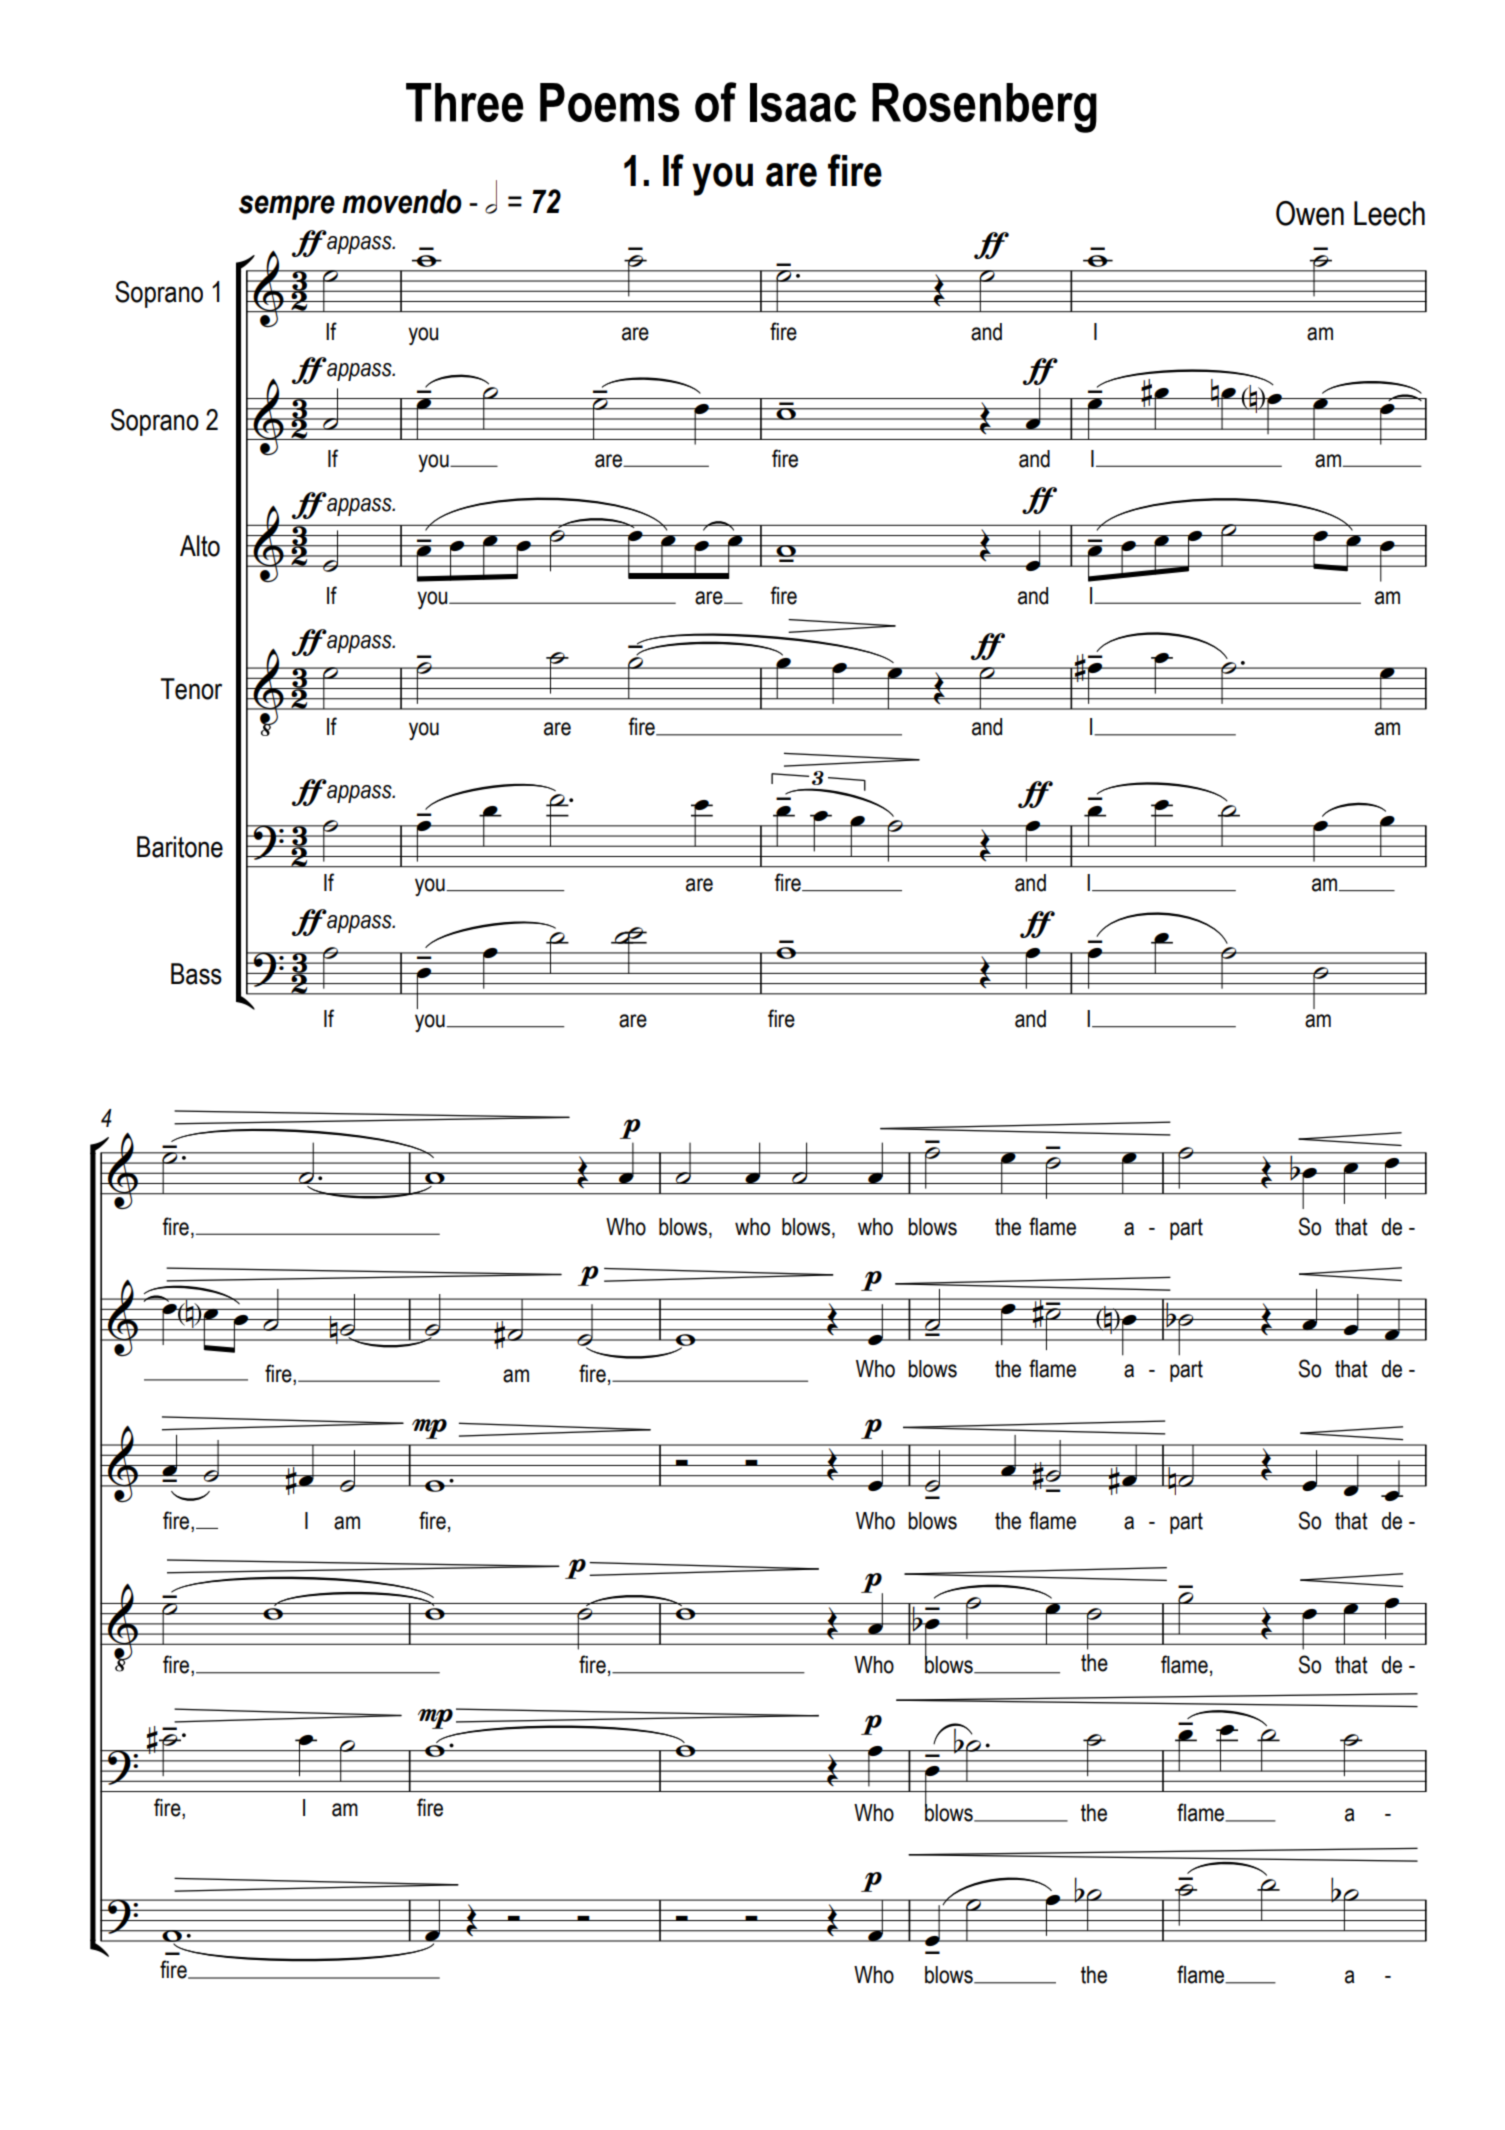 This screenshot has width=1505, height=2130. Describe the element at coordinates (1310, 213) in the screenshot. I see `Owen` at that location.
